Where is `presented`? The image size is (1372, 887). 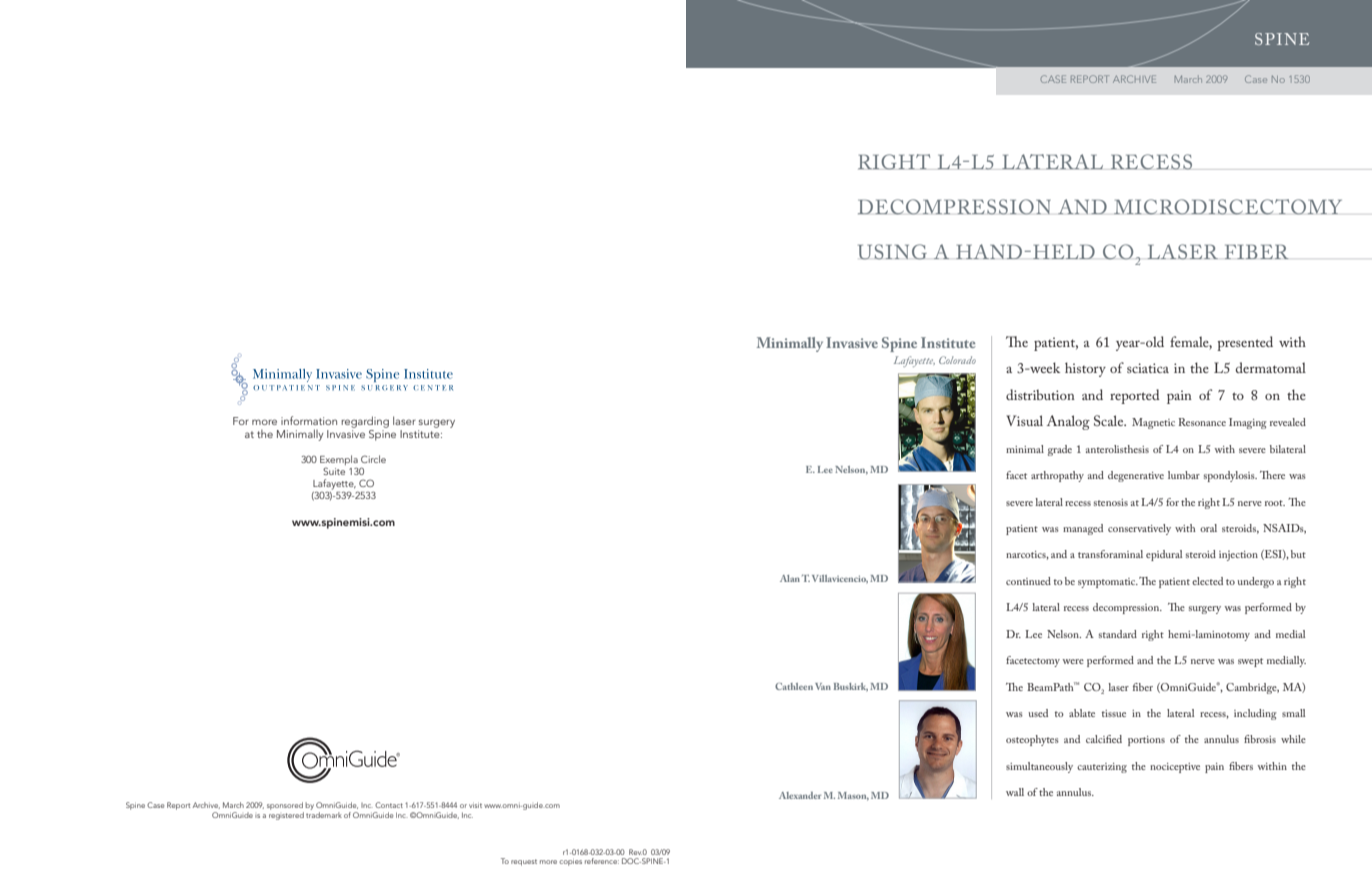 presented is located at coordinates (1245, 343).
